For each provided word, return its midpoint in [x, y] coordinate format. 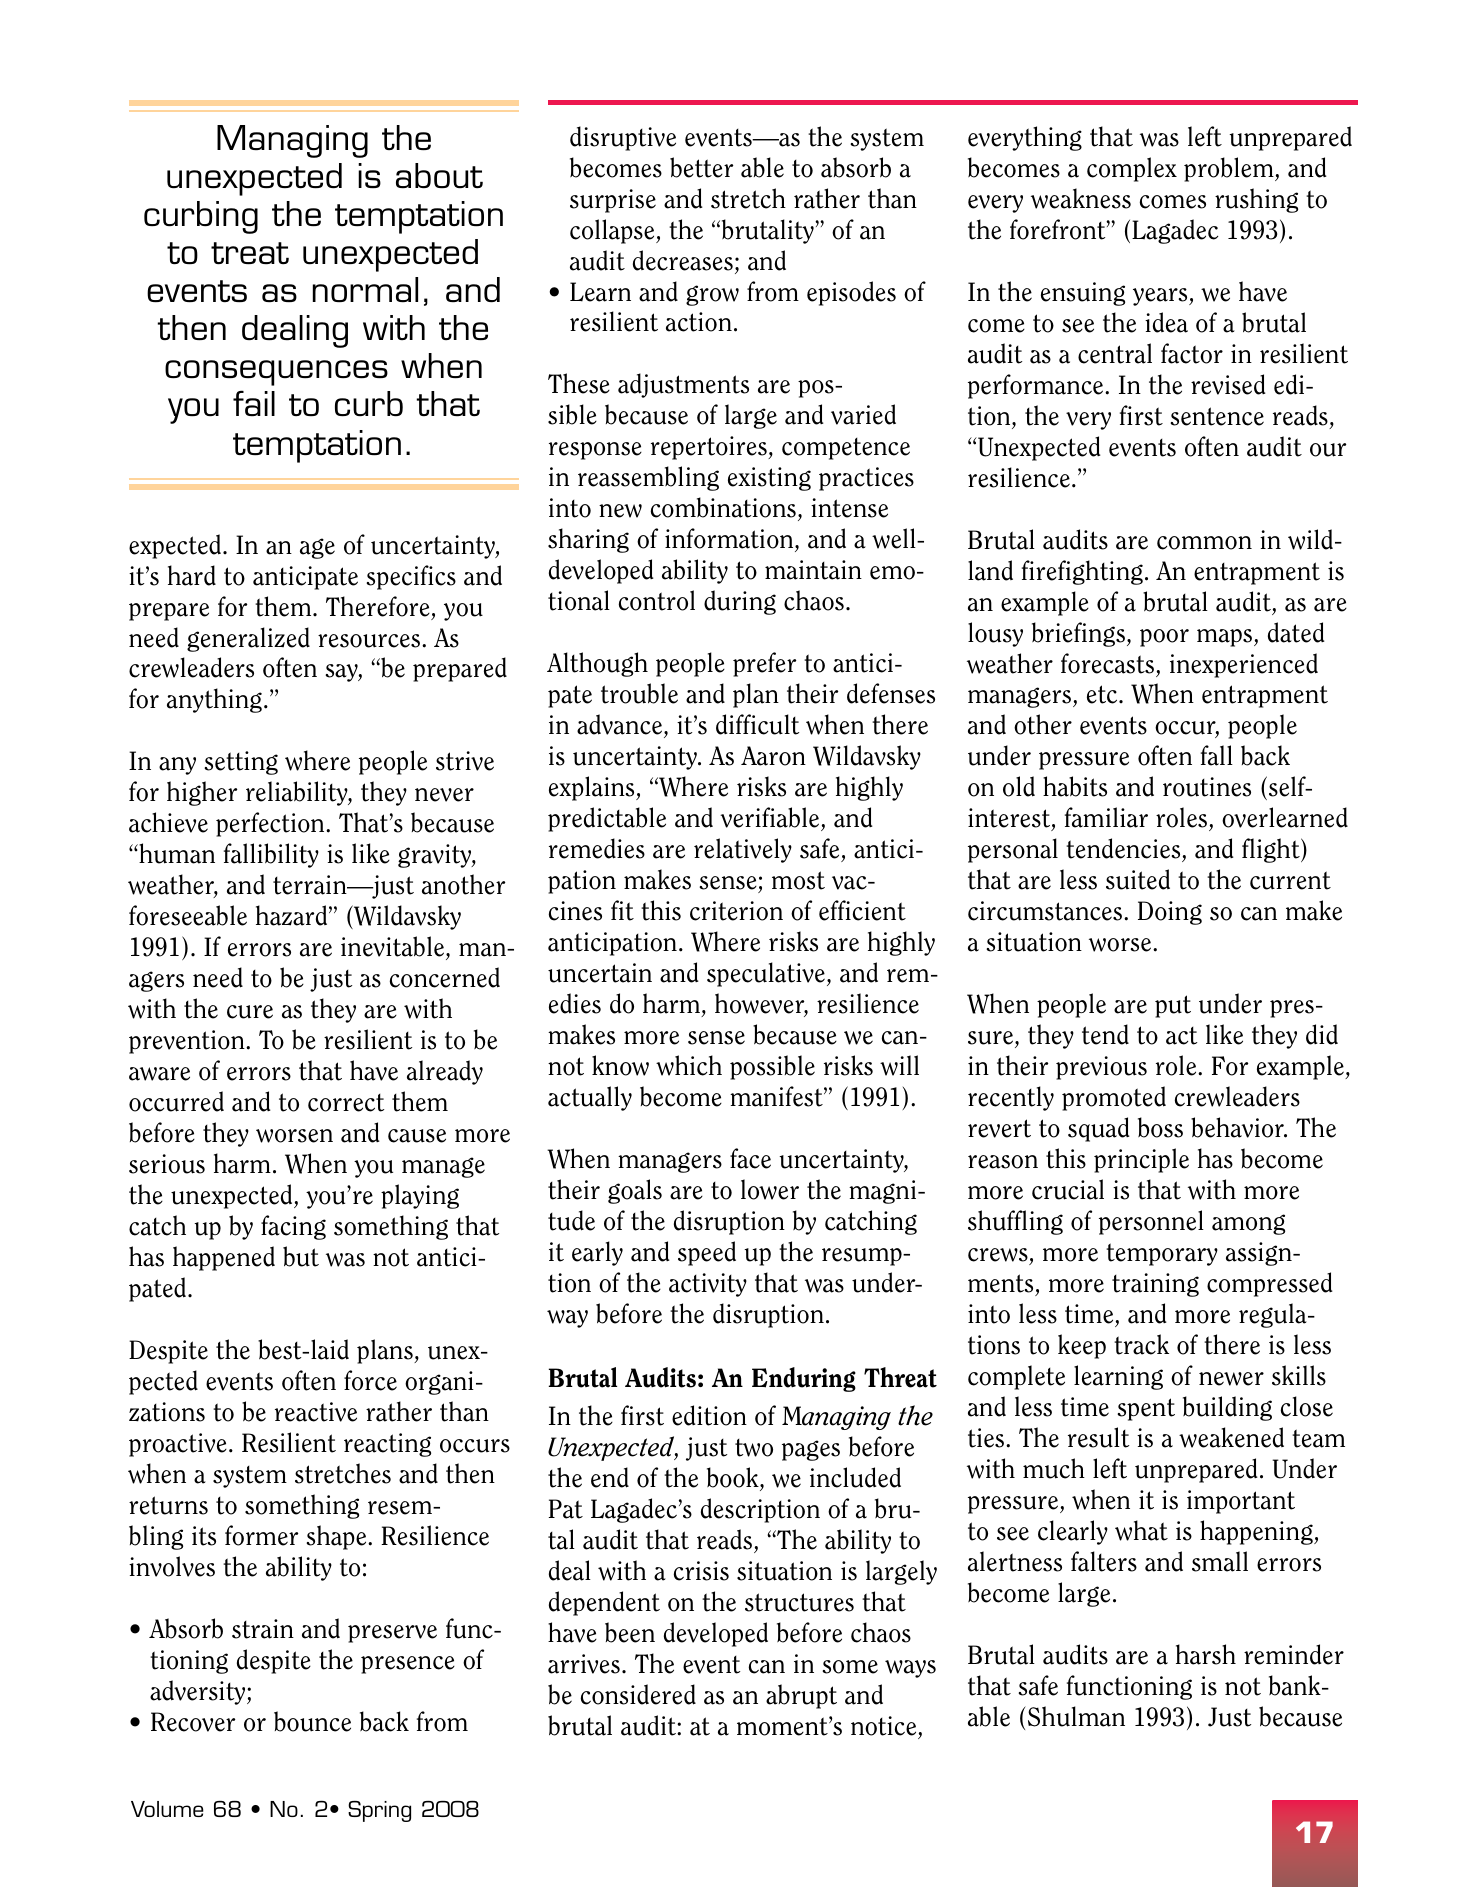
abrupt [801, 1696]
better [701, 167]
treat [250, 253]
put [1173, 1006]
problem [1230, 169]
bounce [312, 1721]
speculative [767, 974]
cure [250, 1012]
